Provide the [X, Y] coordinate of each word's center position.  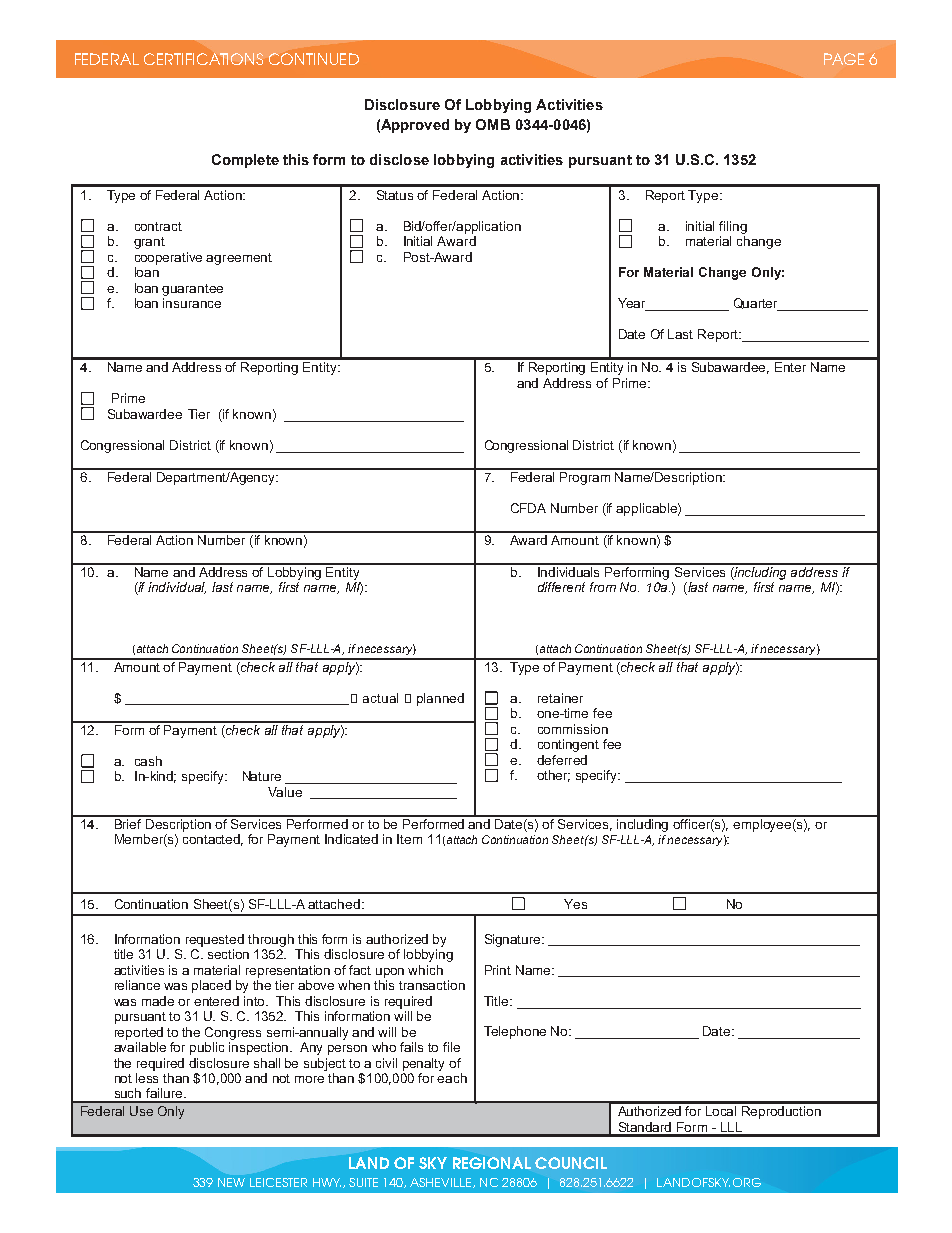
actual [380, 698]
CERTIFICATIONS [203, 59]
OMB [493, 124]
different [561, 587]
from [603, 587]
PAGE [844, 59]
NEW [231, 1182]
